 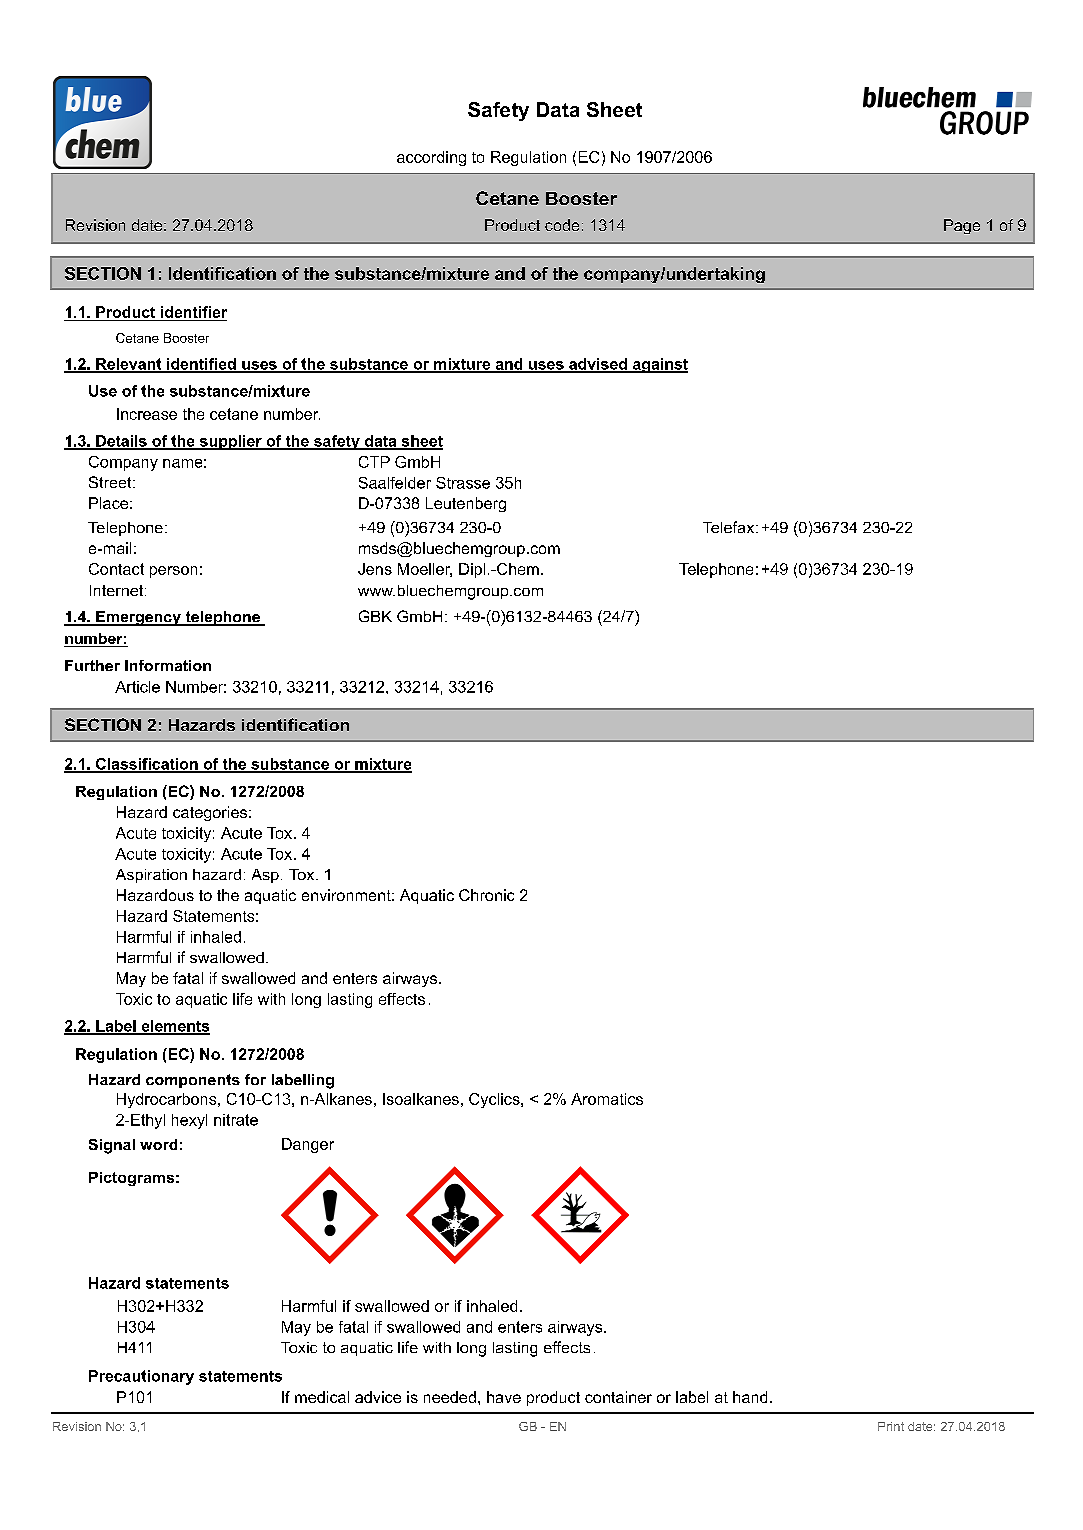 What do you see at coordinates (141, 1377) in the screenshot?
I see `Precautionary` at bounding box center [141, 1377].
